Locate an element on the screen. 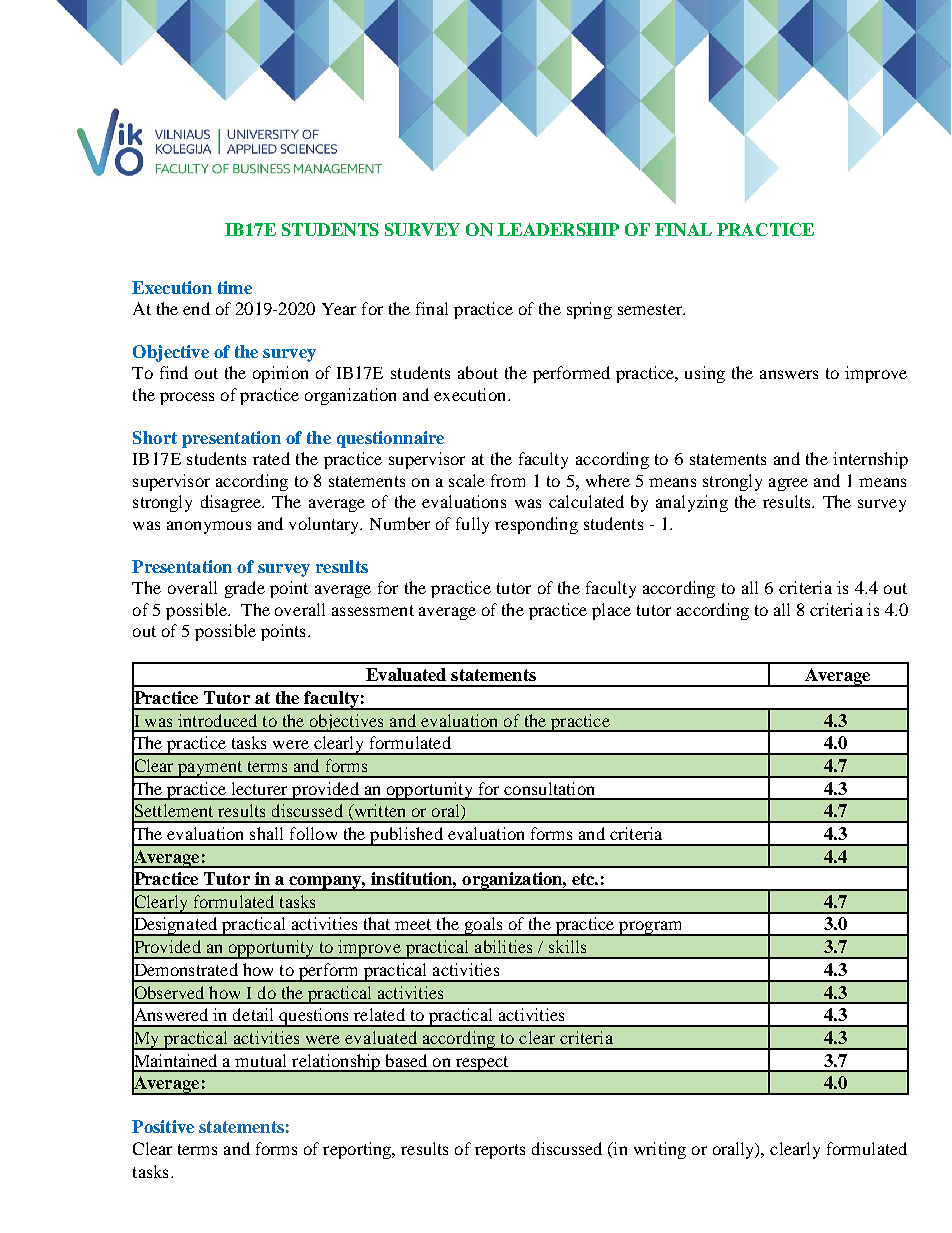  reports is located at coordinates (500, 1151).
